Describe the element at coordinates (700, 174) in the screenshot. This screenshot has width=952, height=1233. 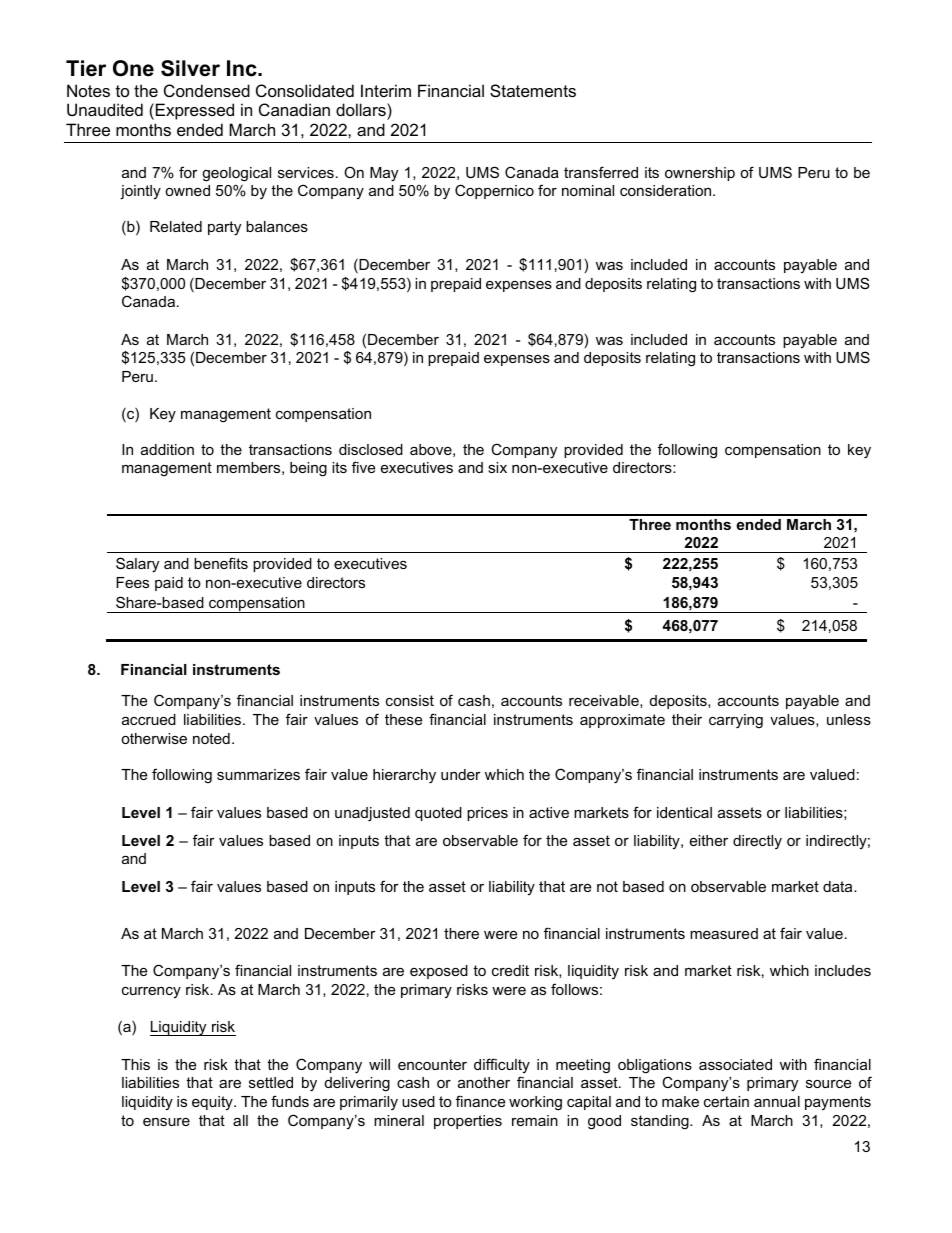
I see `ownership` at that location.
